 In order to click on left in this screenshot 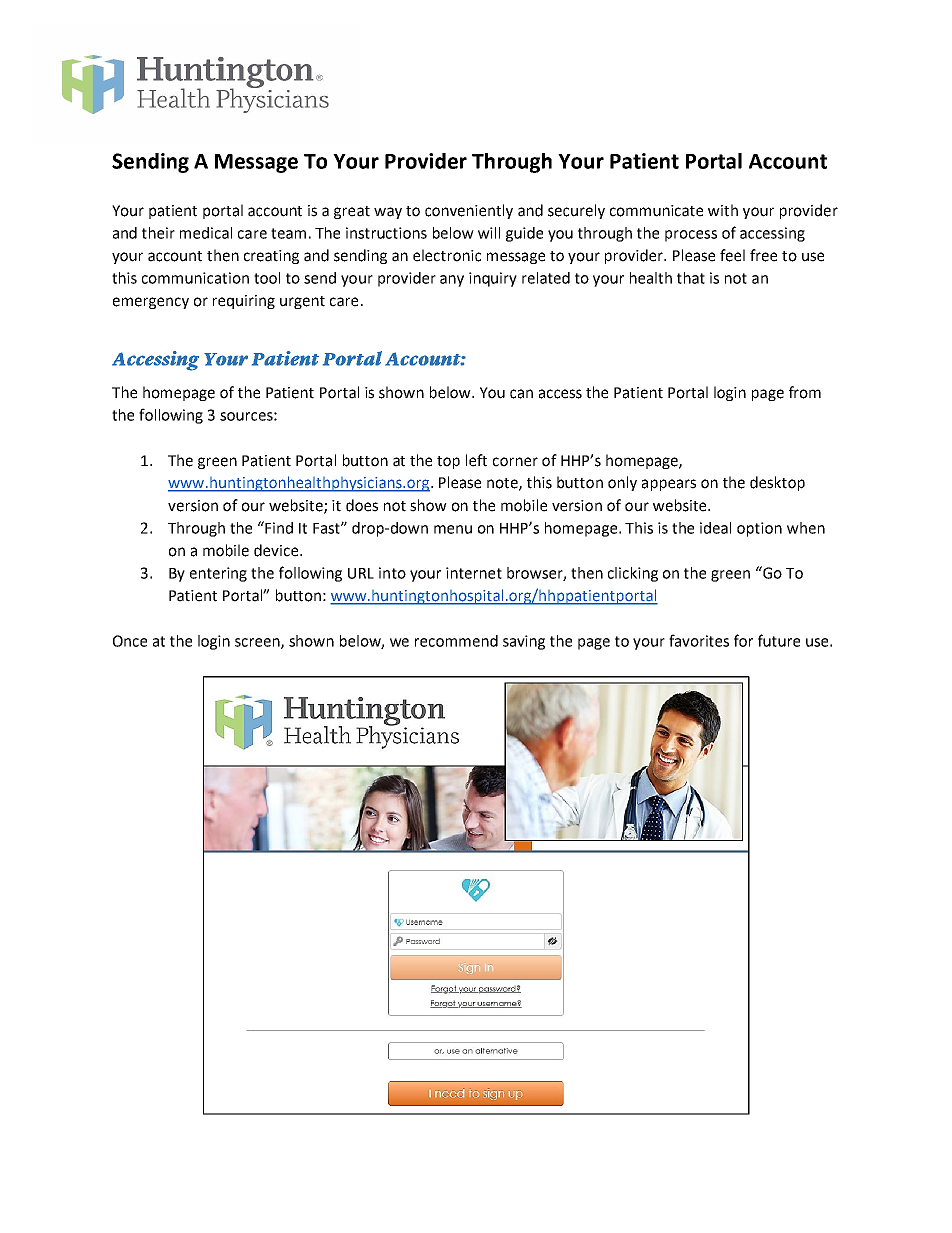, I will do `click(476, 460)`.
